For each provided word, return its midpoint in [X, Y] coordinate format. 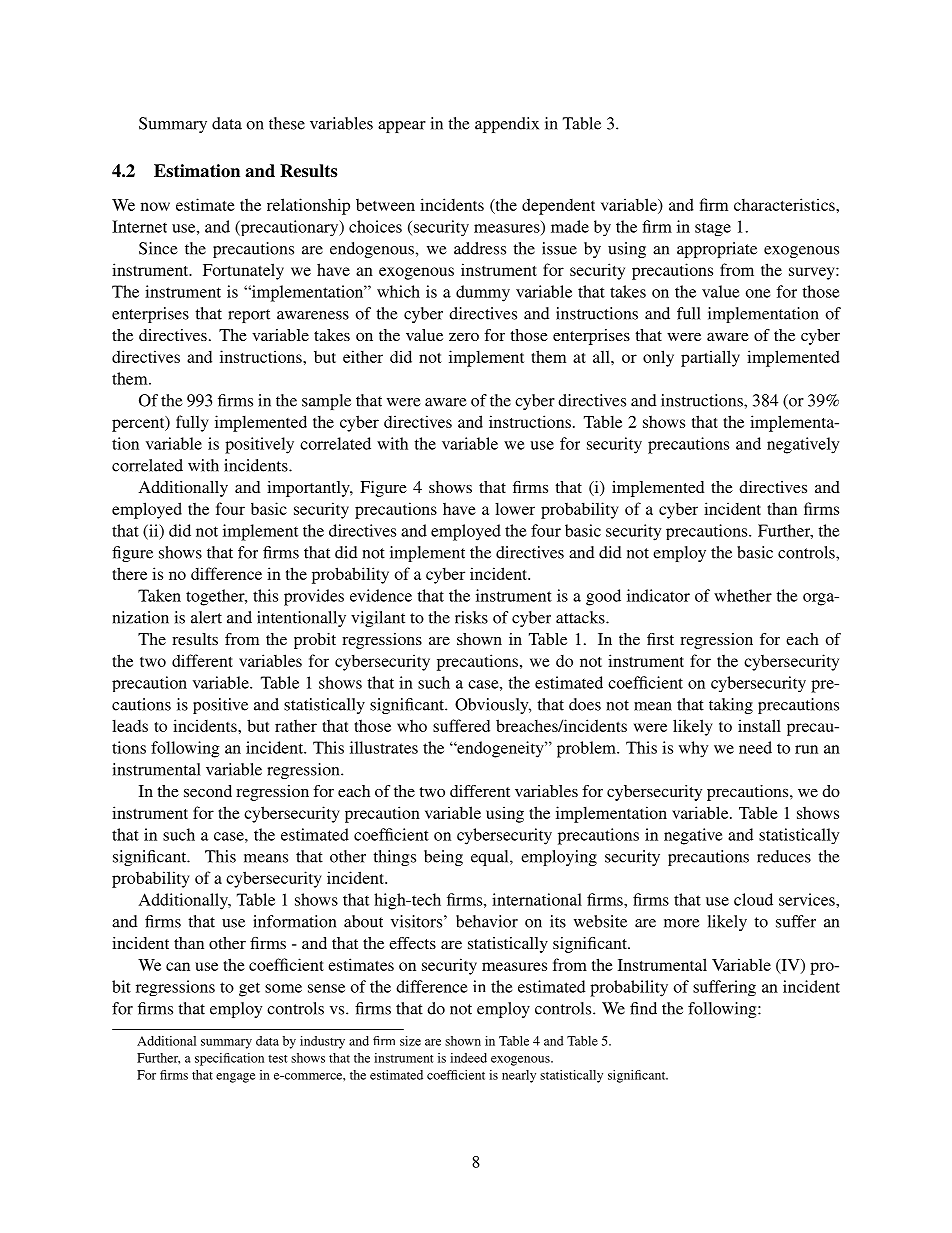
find [643, 1008]
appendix [507, 125]
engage [235, 1078]
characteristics [785, 204]
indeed [468, 1058]
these [287, 123]
